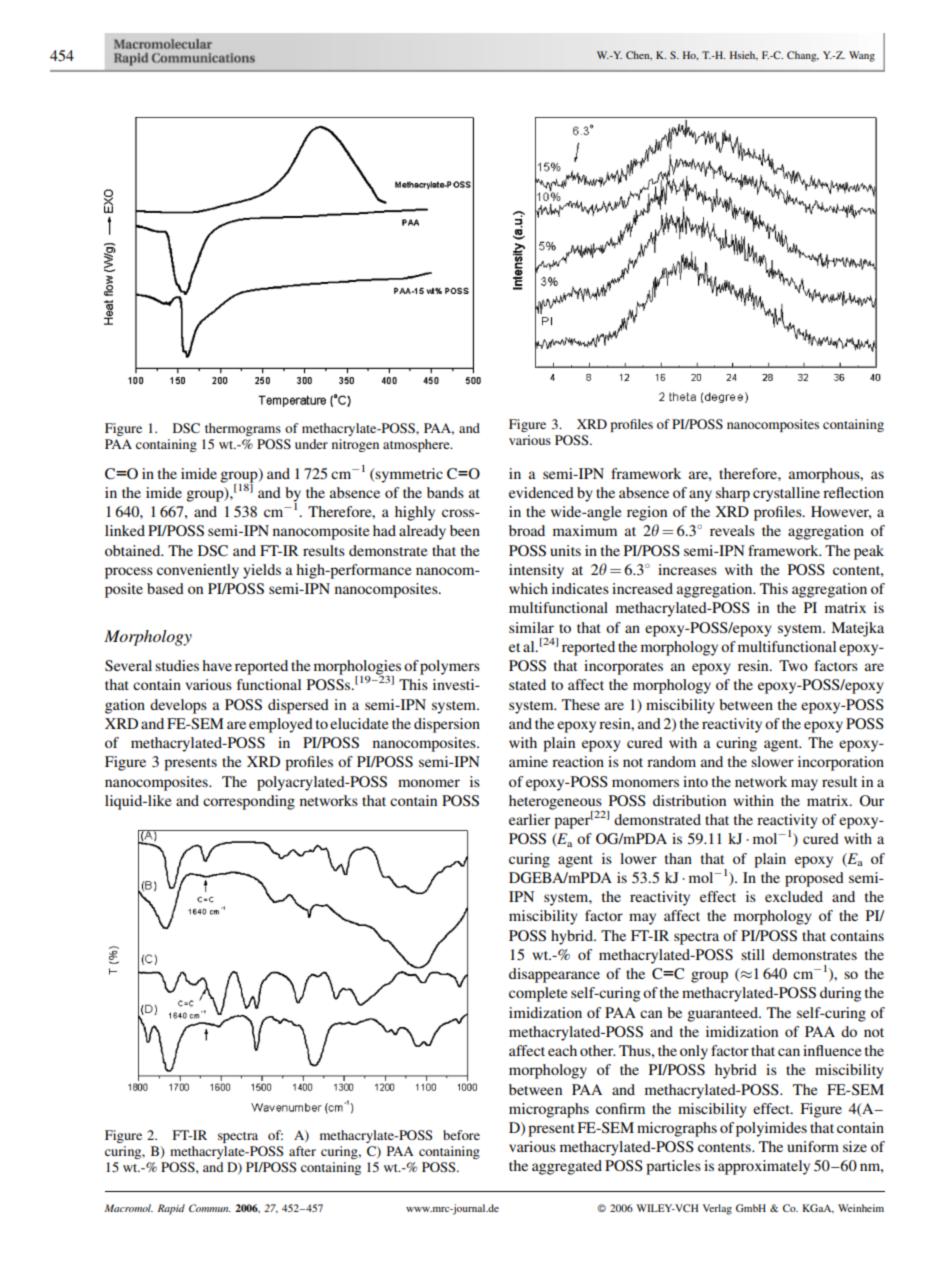 Image resolution: width=952 pixels, height=1283 pixels. Describe the element at coordinates (217, 665) in the screenshot. I see `have` at that location.
